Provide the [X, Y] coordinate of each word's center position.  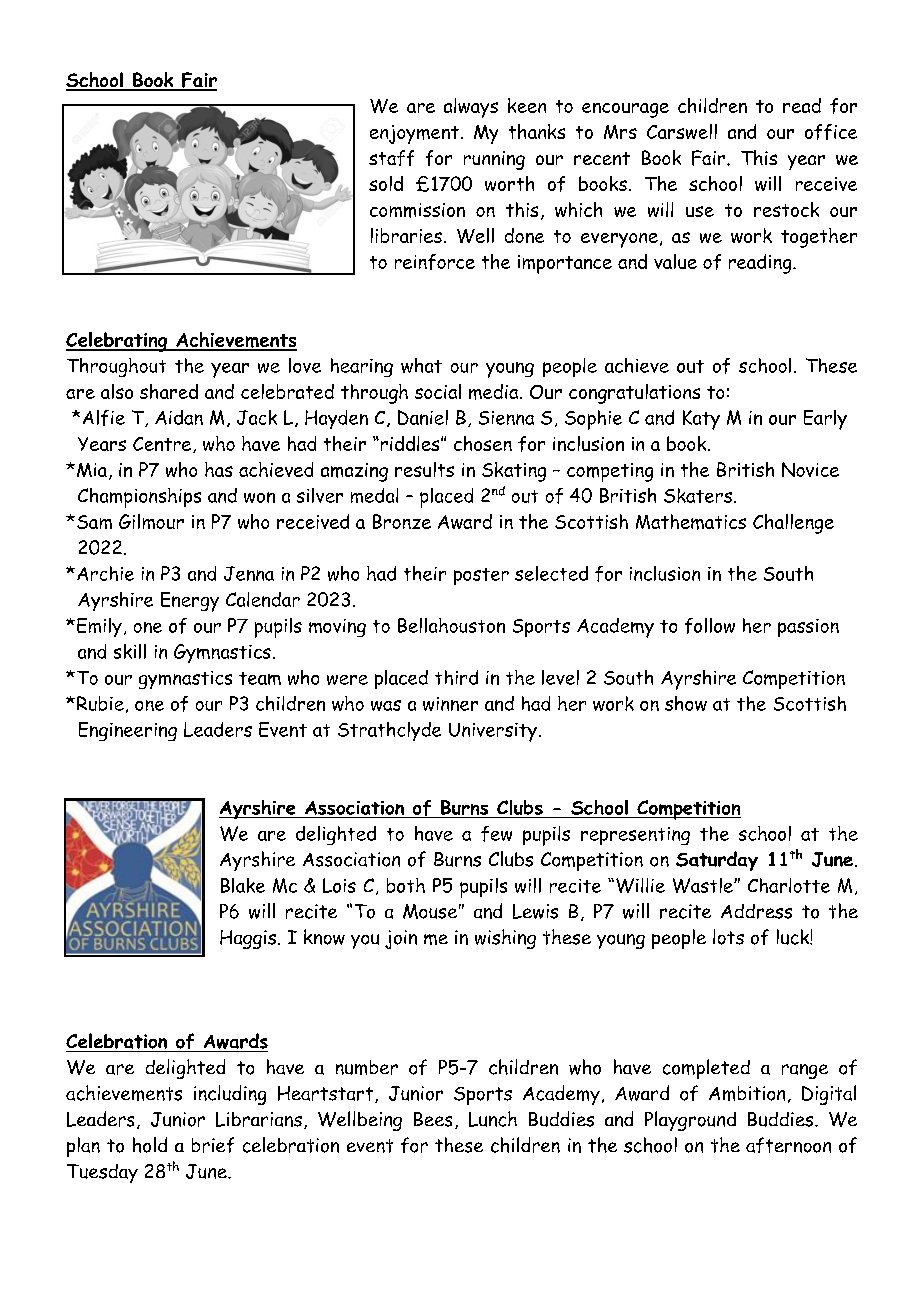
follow [710, 626]
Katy [701, 420]
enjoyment [414, 134]
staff [391, 158]
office [831, 132]
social [438, 391]
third [456, 677]
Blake [243, 885]
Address [756, 911]
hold [150, 1145]
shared [169, 391]
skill [130, 651]
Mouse [430, 911]
